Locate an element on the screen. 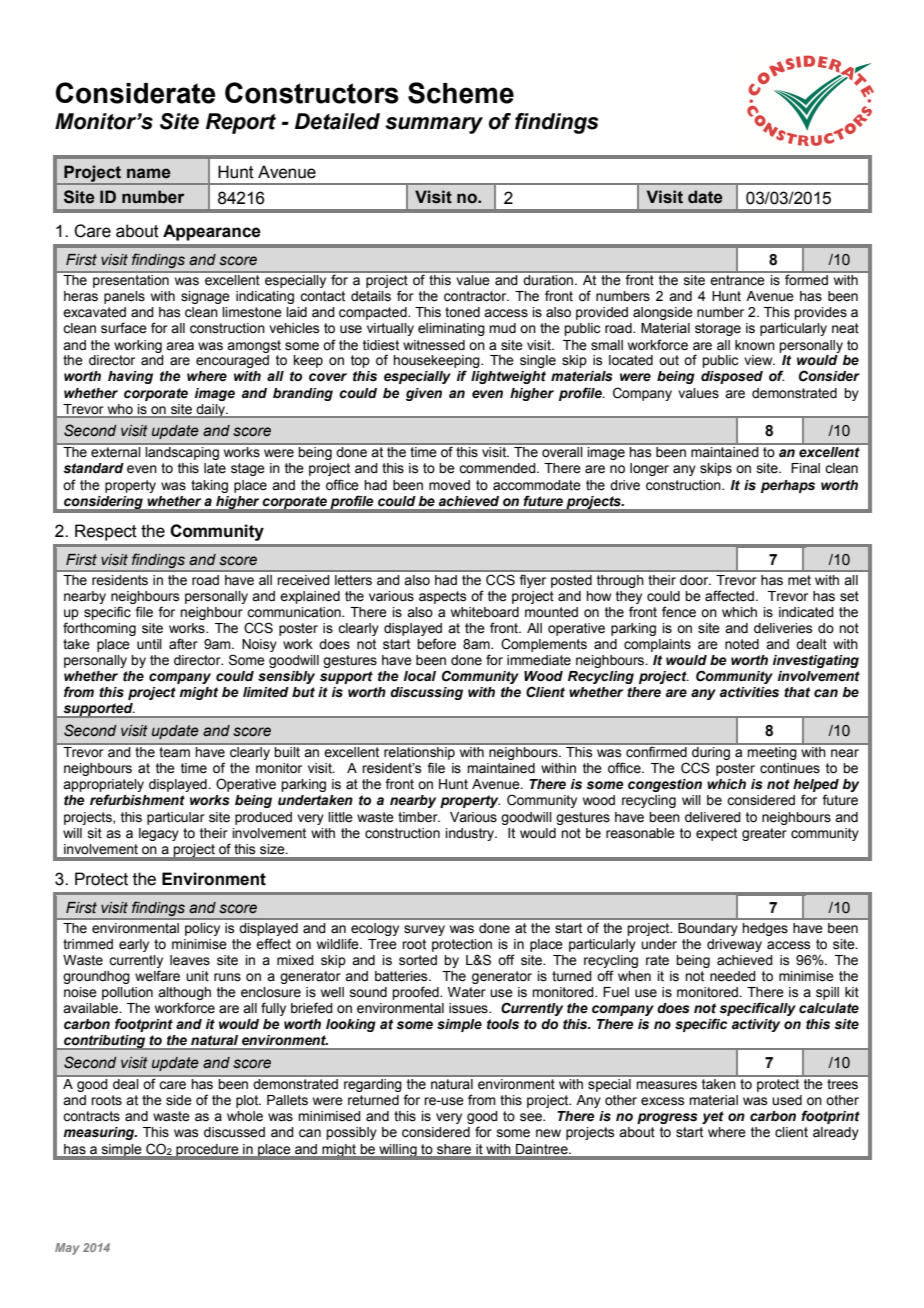 The image size is (924, 1308). name is located at coordinates (149, 173).
